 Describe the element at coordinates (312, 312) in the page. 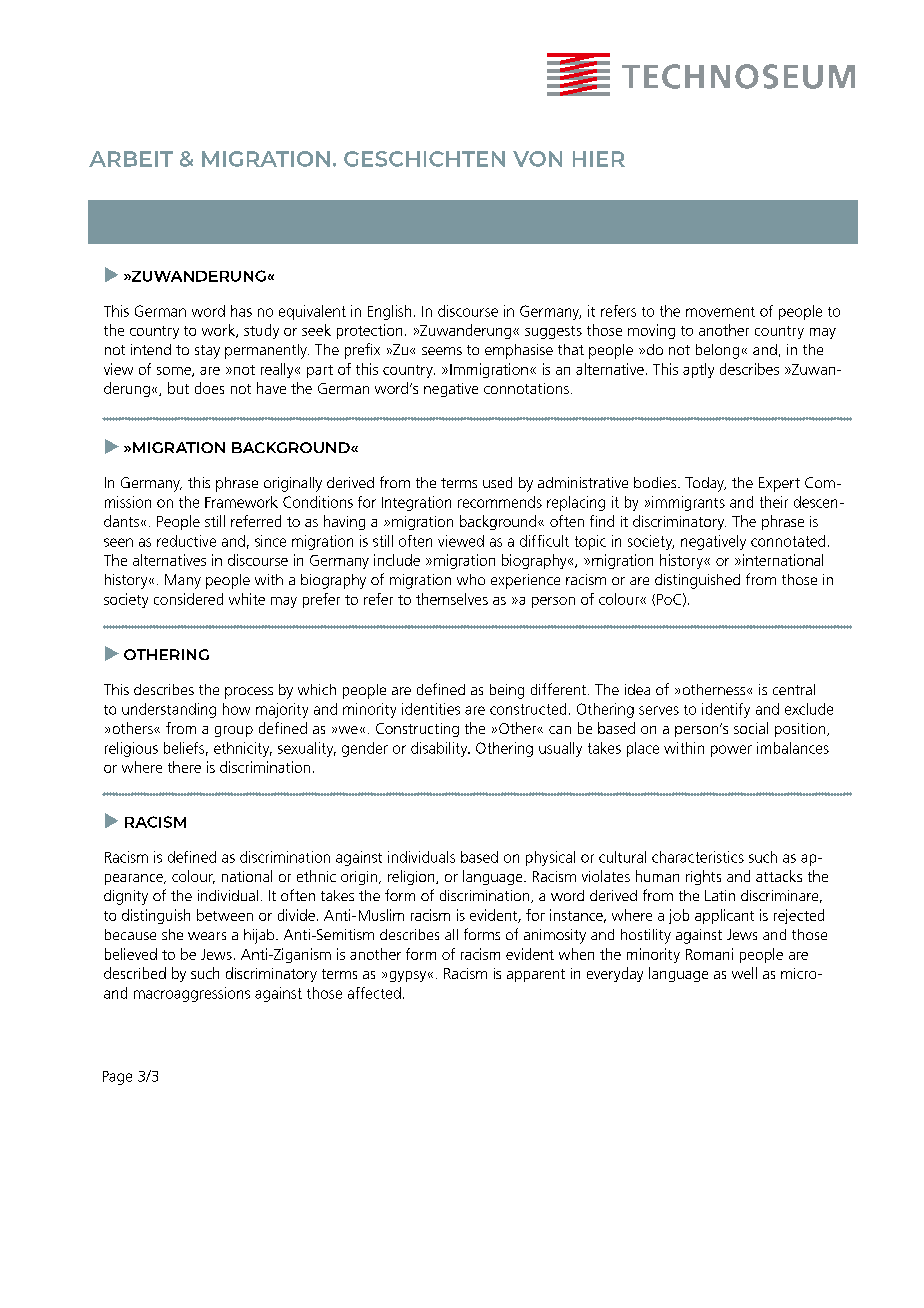

I see `equivalent` at that location.
